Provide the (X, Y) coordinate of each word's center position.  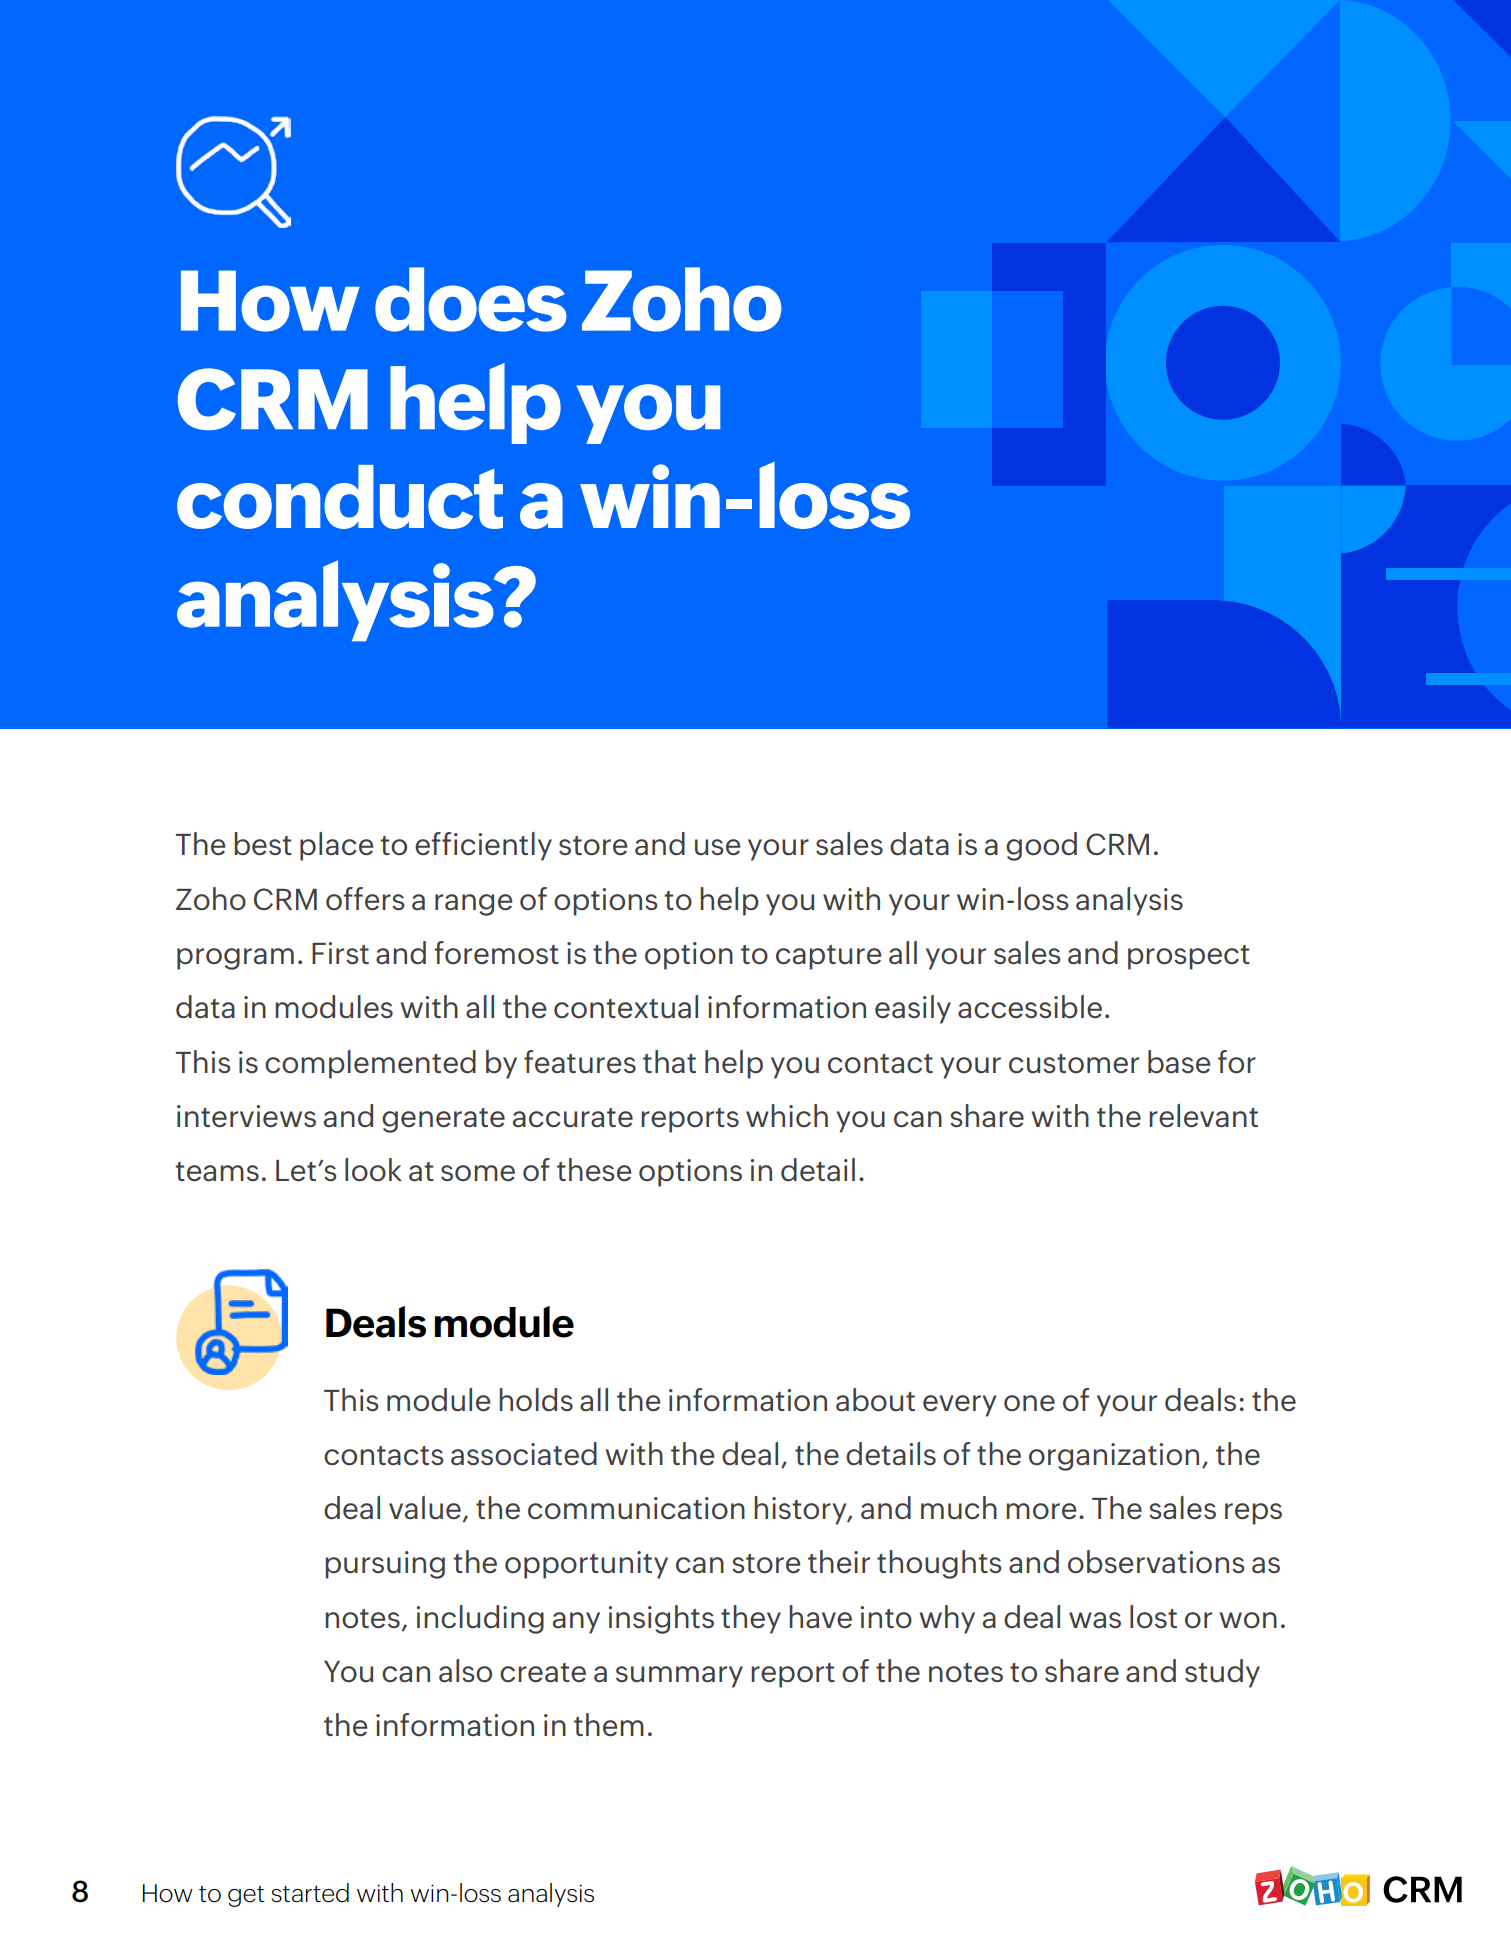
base (1179, 1062)
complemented (370, 1064)
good (1041, 846)
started (310, 1893)
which (787, 1116)
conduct (340, 497)
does (471, 299)
